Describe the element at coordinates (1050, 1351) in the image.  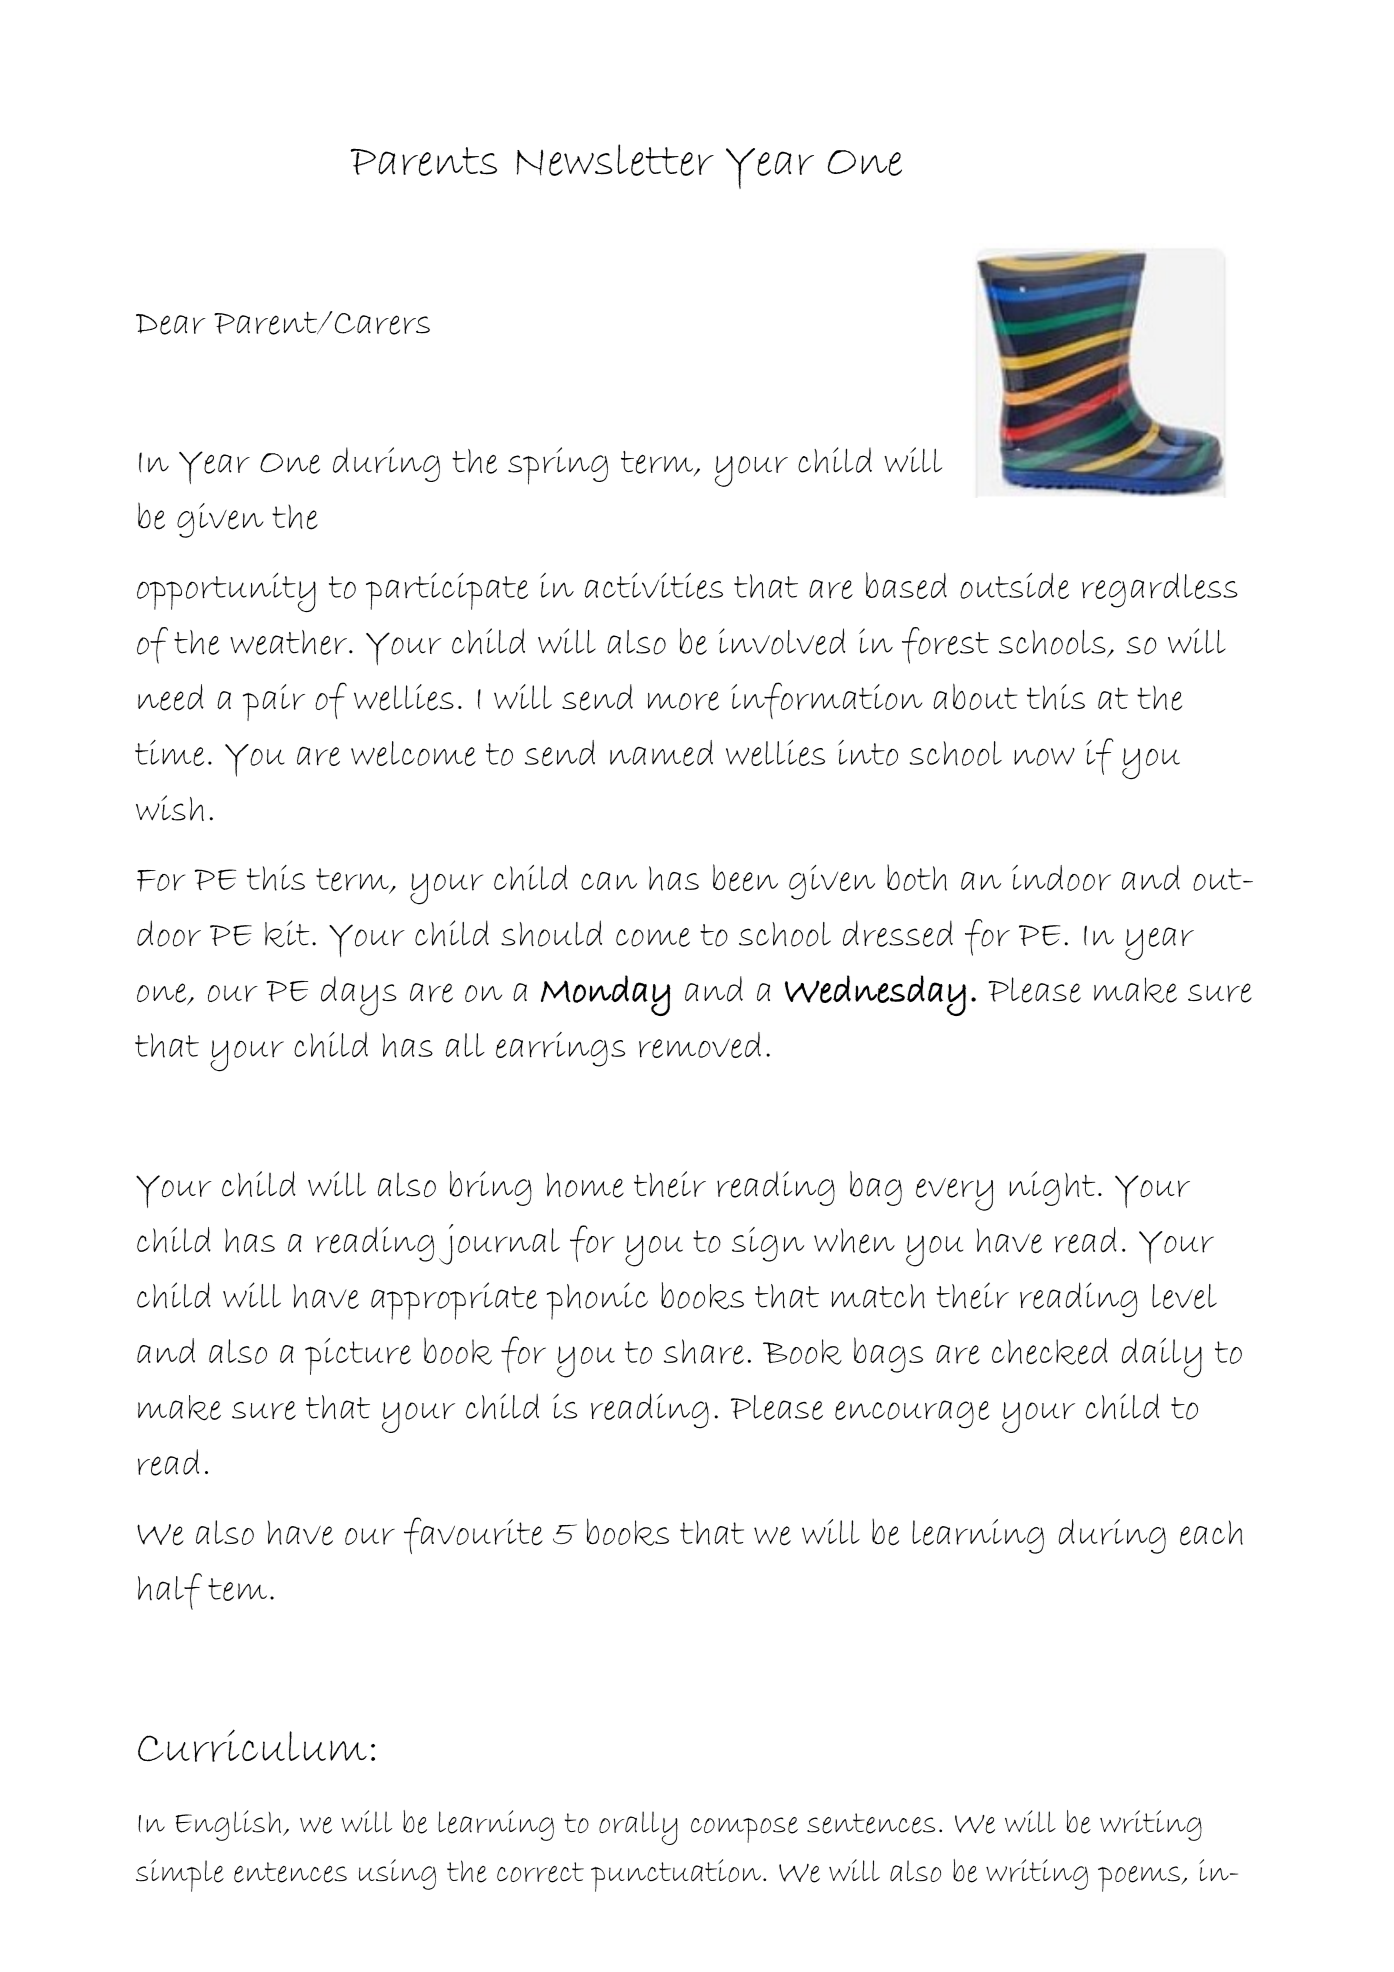
I see `checked` at that location.
